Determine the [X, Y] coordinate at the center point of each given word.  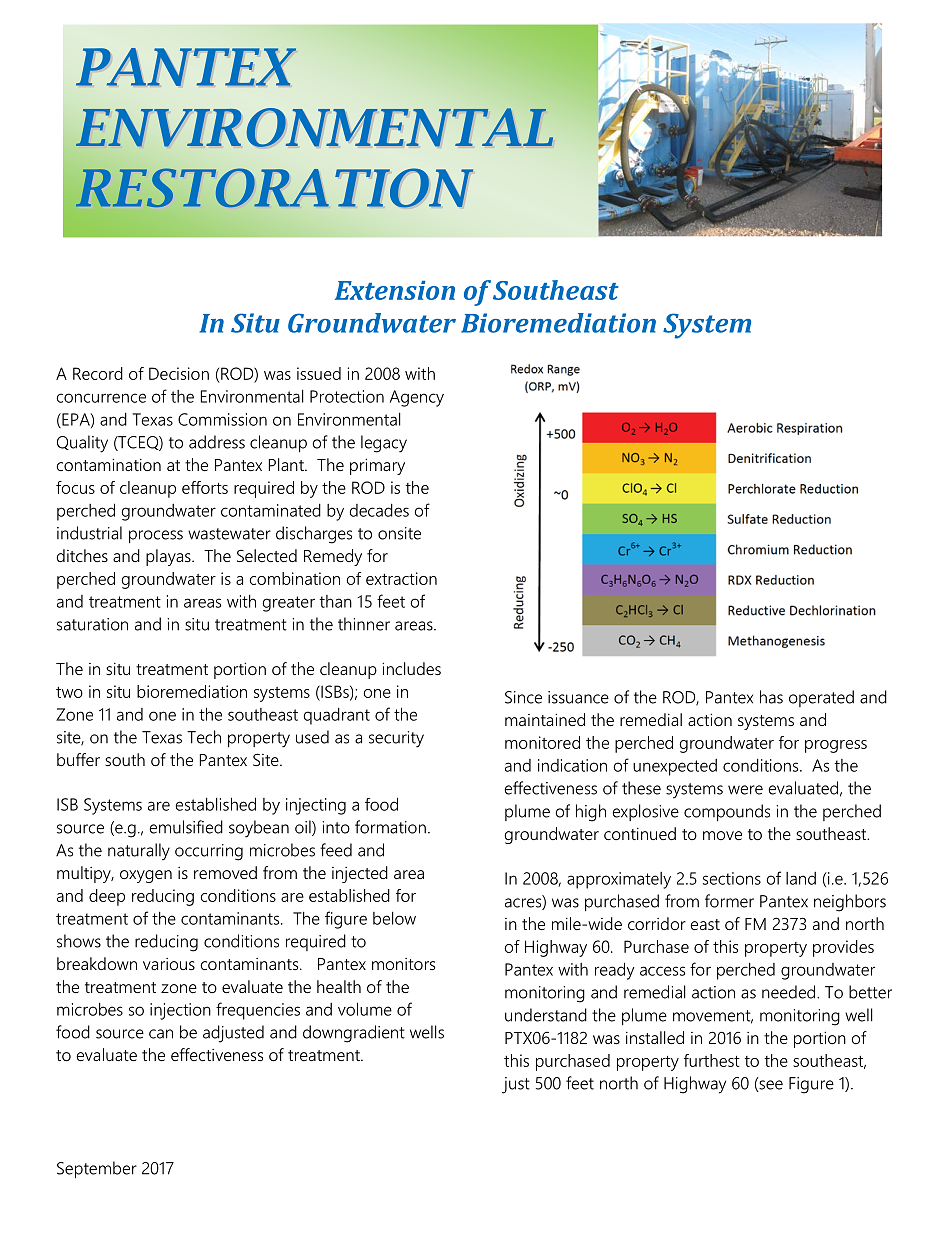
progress [836, 746]
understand [546, 1015]
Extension [395, 290]
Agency [417, 398]
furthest [712, 1060]
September [97, 1170]
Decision [179, 373]
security [396, 739]
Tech [204, 737]
